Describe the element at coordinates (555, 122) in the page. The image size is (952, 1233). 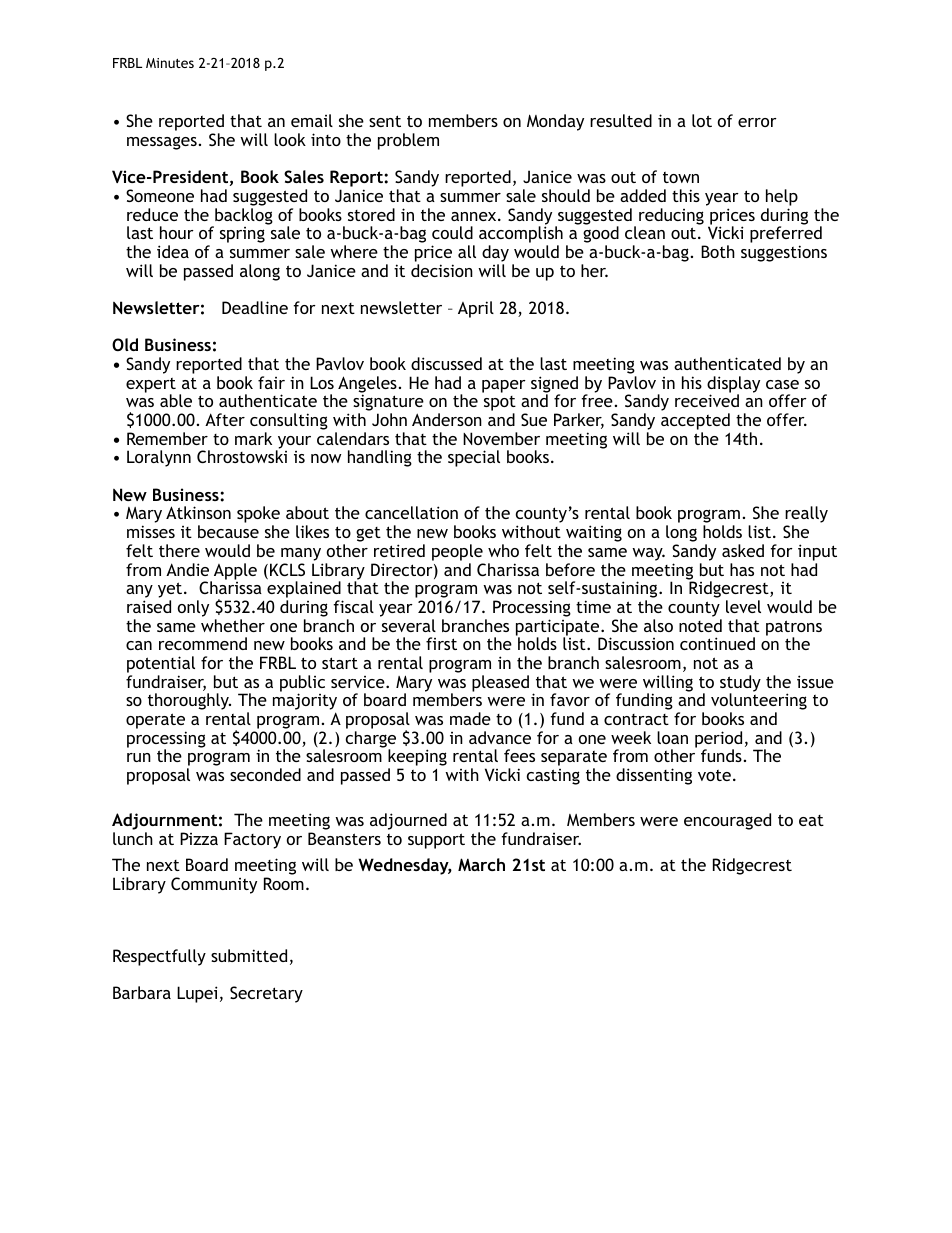
I see `Monday` at that location.
